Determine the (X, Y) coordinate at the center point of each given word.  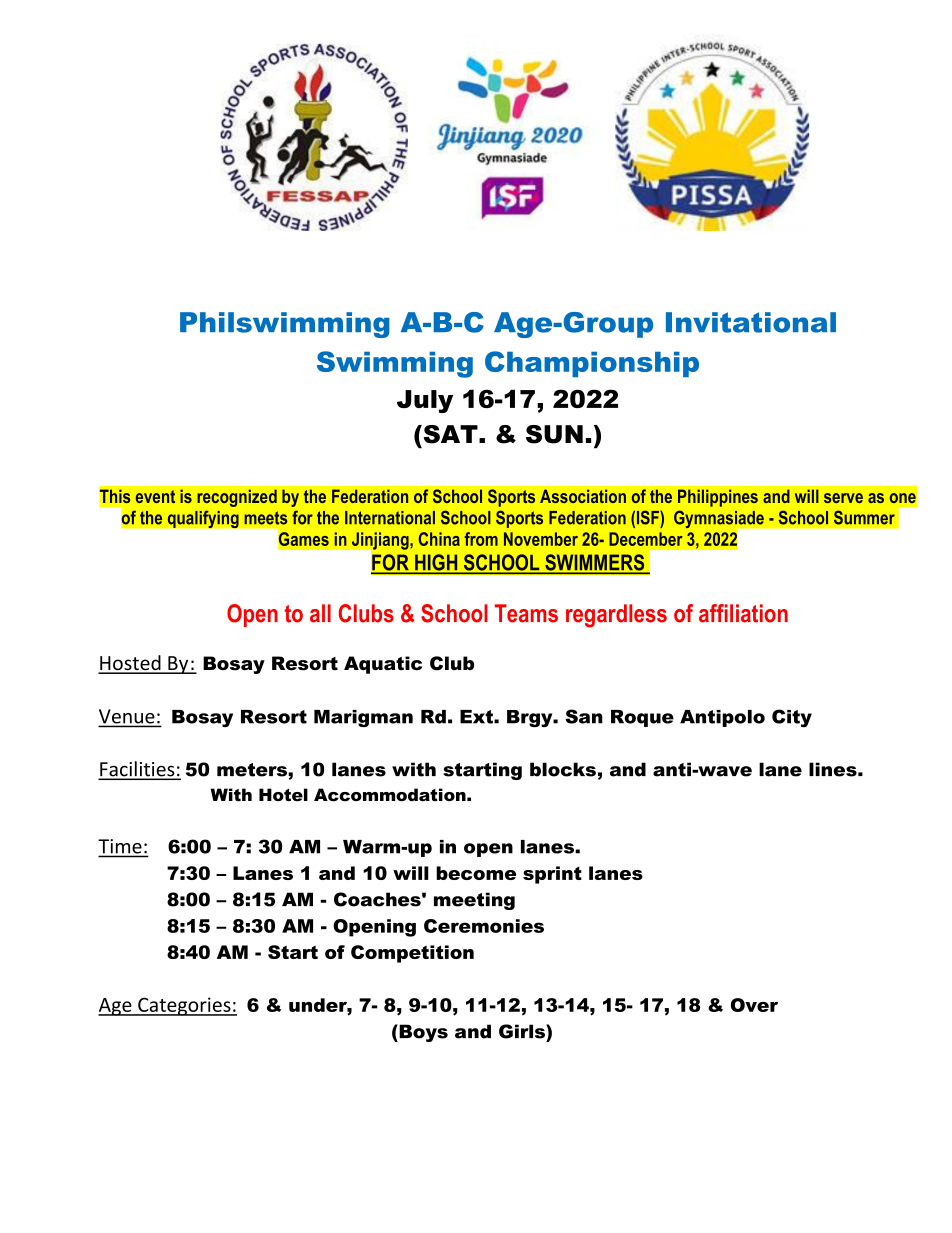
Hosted (130, 664)
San (584, 716)
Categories (184, 1006)
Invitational (751, 322)
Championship (592, 364)
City (792, 718)
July (425, 401)
